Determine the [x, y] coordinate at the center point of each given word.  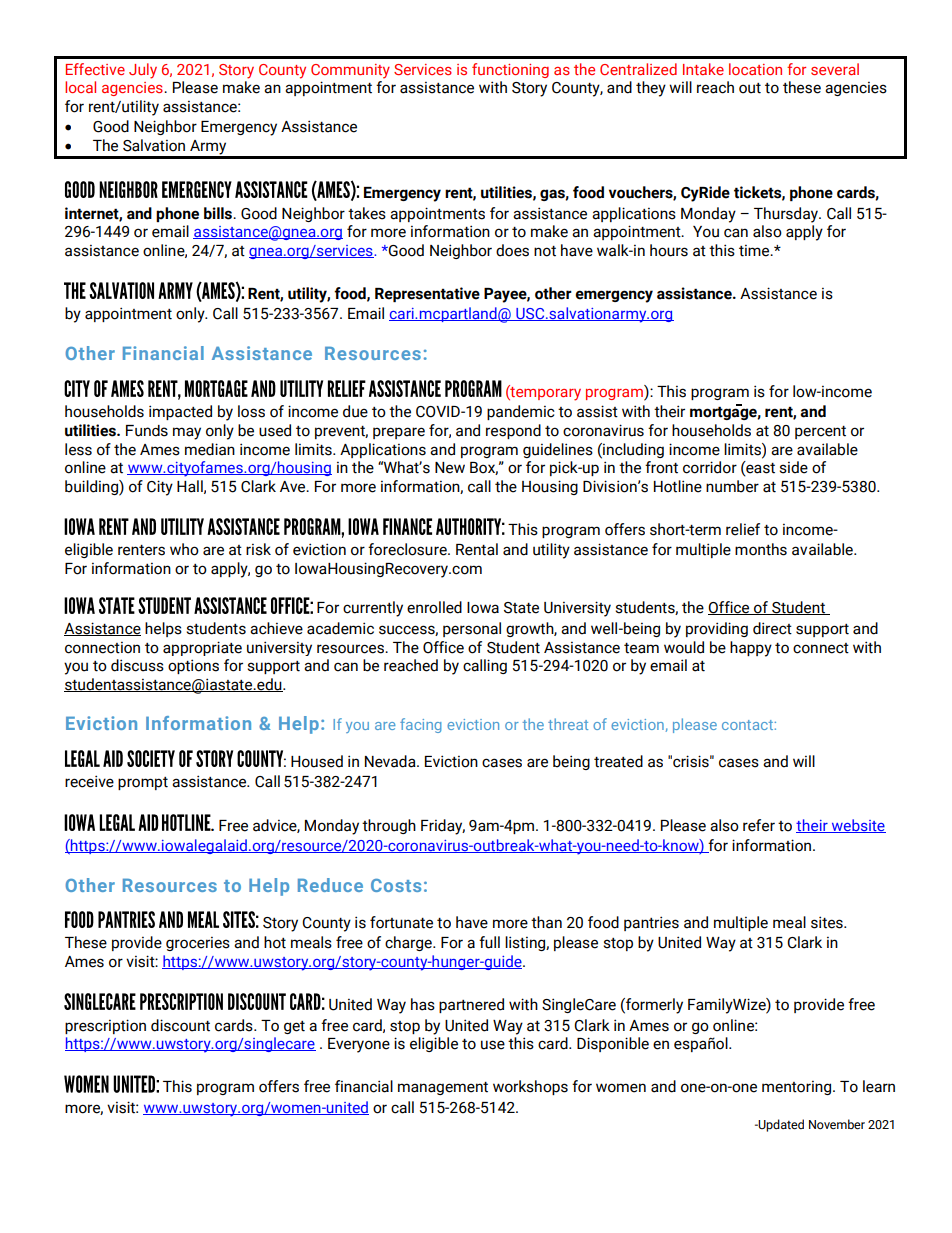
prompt [143, 783]
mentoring [798, 1088]
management [443, 1088]
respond [513, 431]
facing [421, 725]
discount [180, 1025]
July [143, 71]
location [755, 69]
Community [350, 71]
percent [820, 432]
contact [748, 725]
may [187, 433]
